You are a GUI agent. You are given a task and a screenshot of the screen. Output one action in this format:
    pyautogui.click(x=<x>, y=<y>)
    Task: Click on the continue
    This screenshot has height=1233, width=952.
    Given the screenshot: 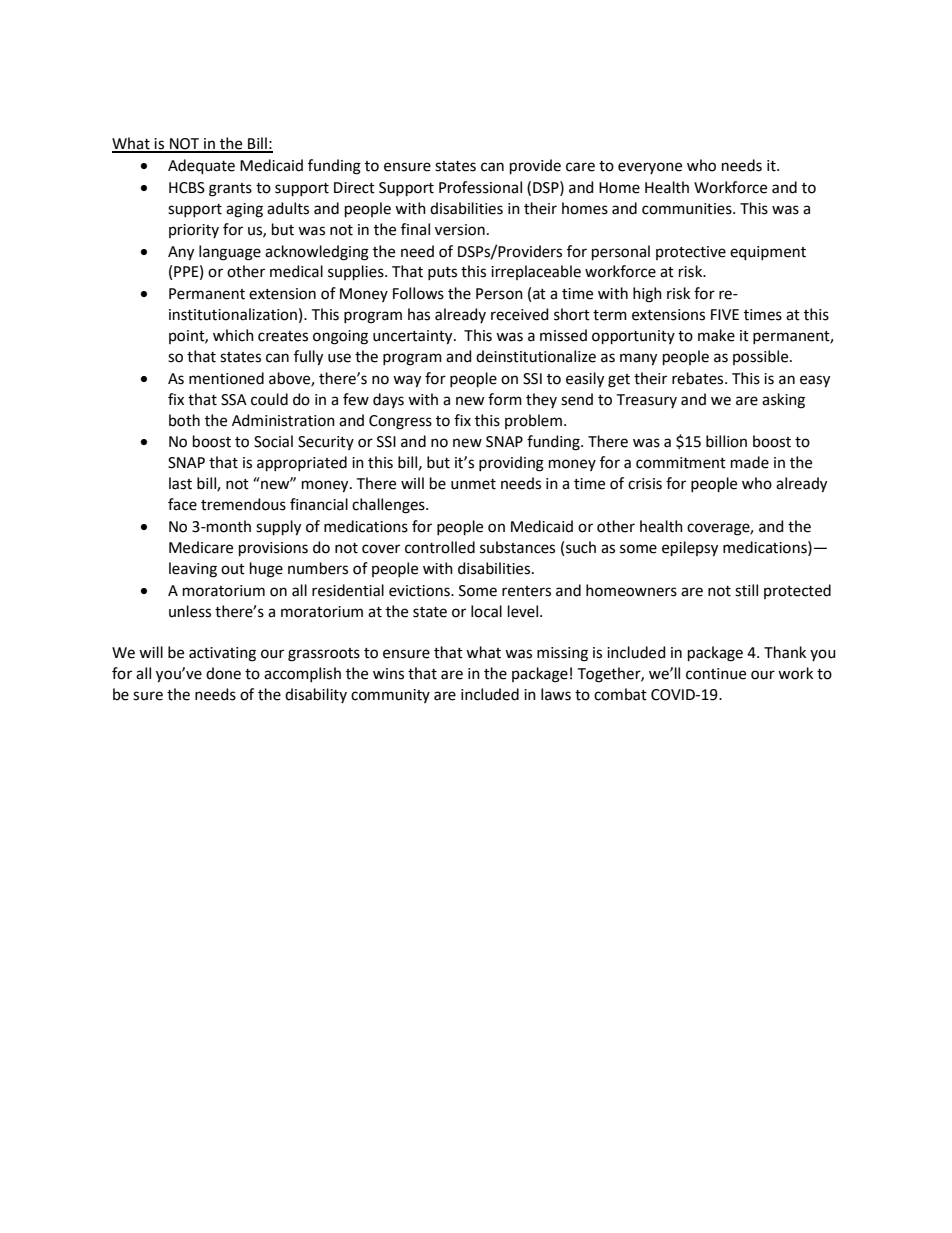 What is the action you would take?
    pyautogui.click(x=716, y=674)
